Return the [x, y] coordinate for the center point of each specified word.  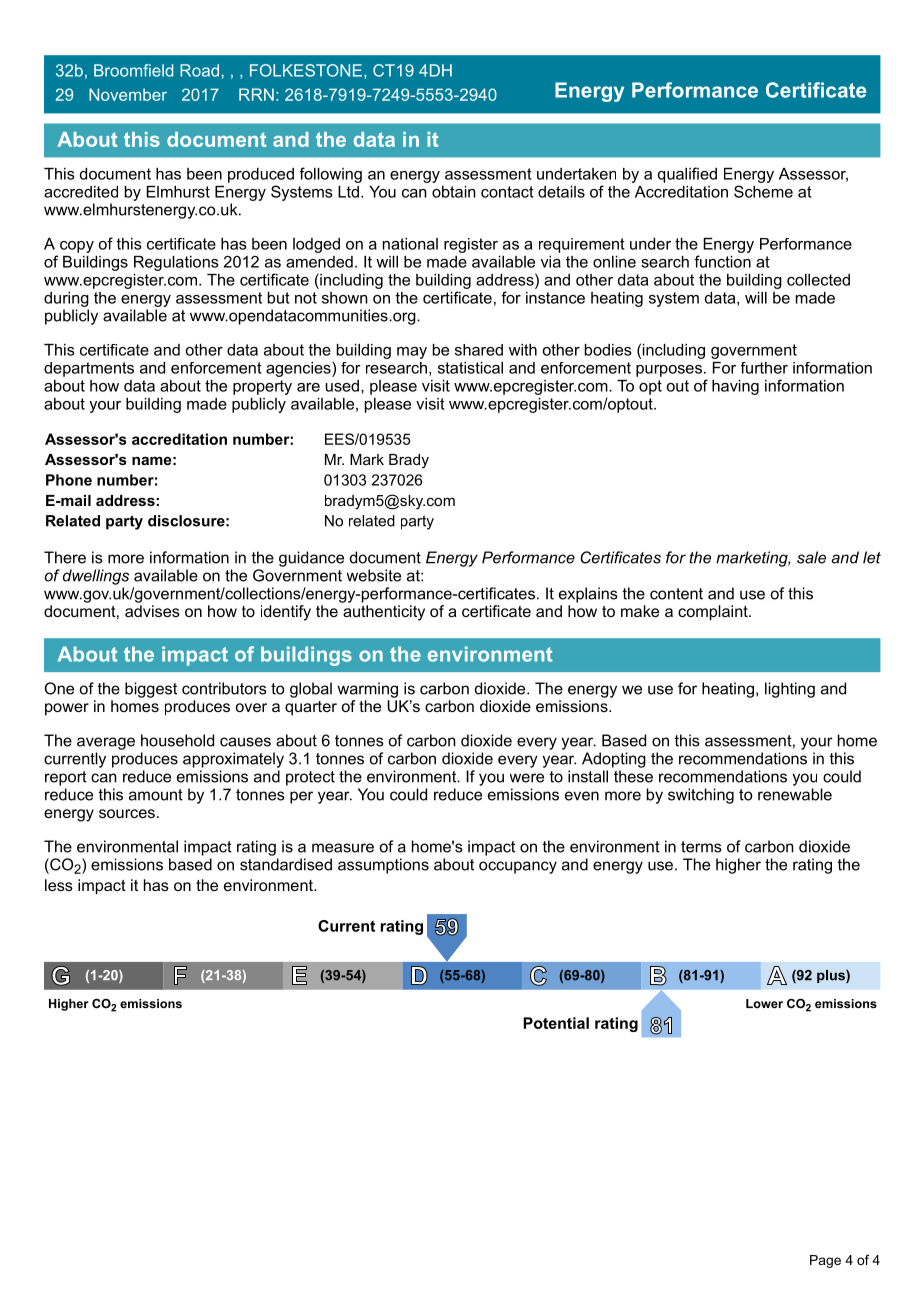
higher [738, 866]
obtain [454, 192]
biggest [151, 690]
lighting [790, 690]
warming [367, 690]
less [59, 885]
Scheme [763, 191]
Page [825, 1261]
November [128, 94]
